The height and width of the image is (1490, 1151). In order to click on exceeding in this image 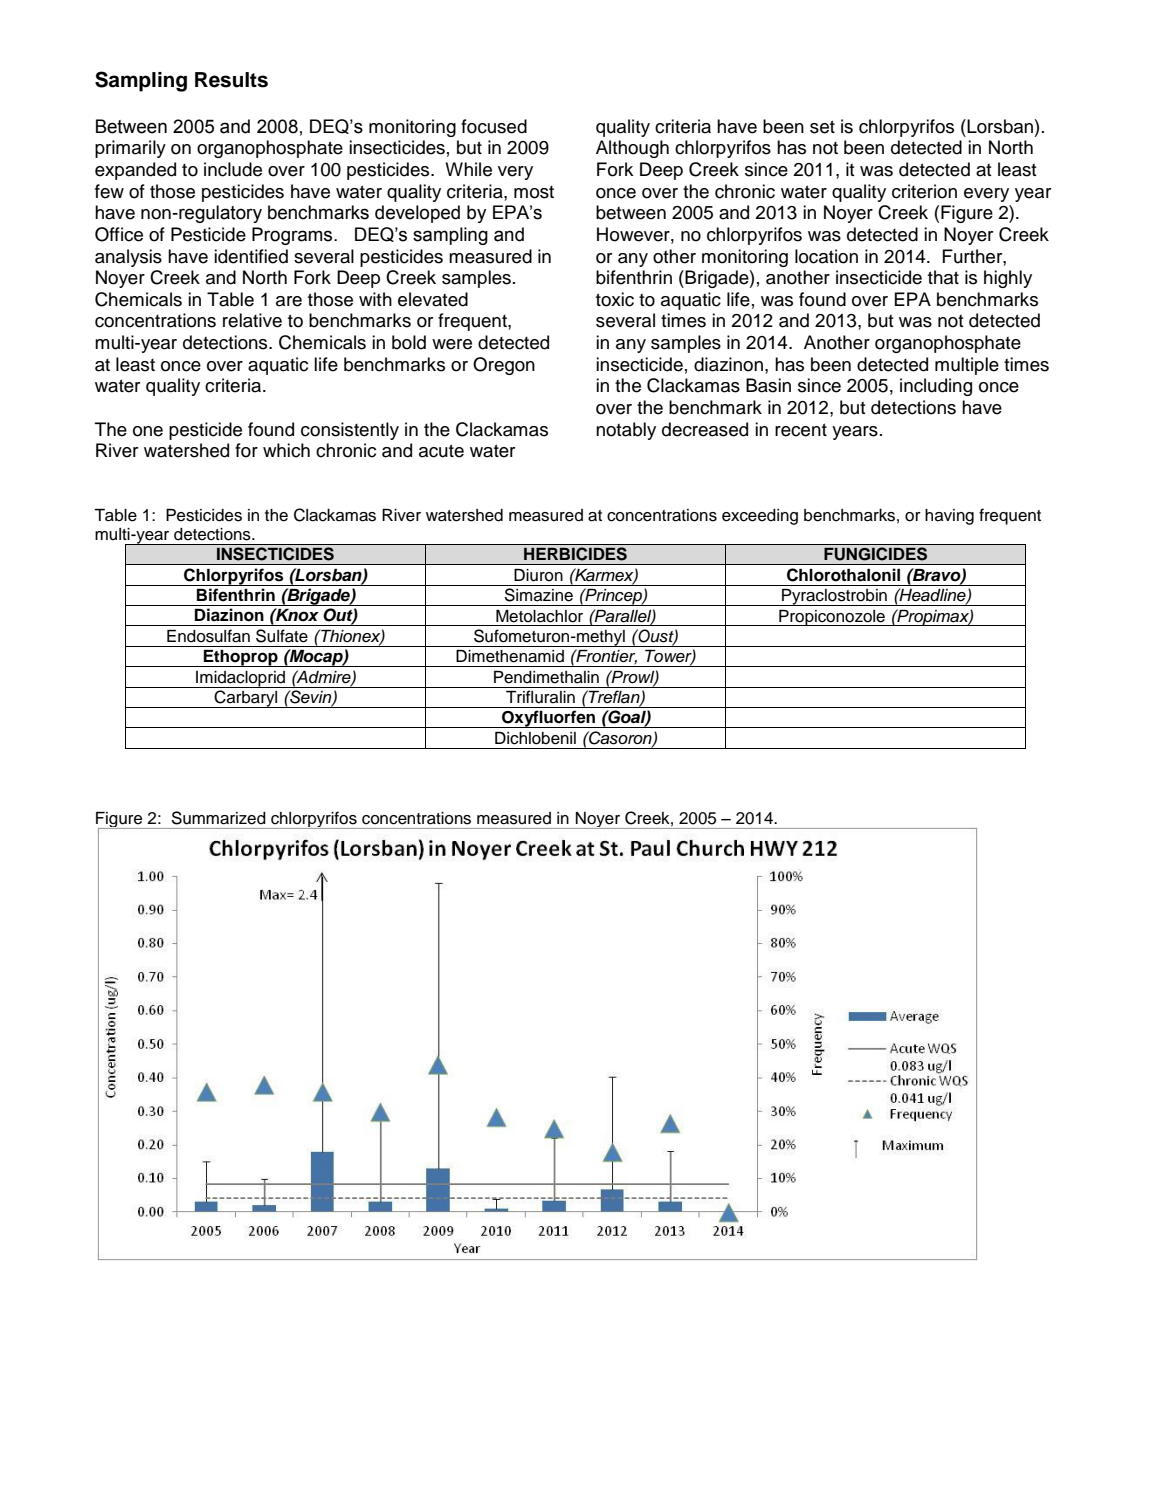, I will do `click(760, 517)`.
